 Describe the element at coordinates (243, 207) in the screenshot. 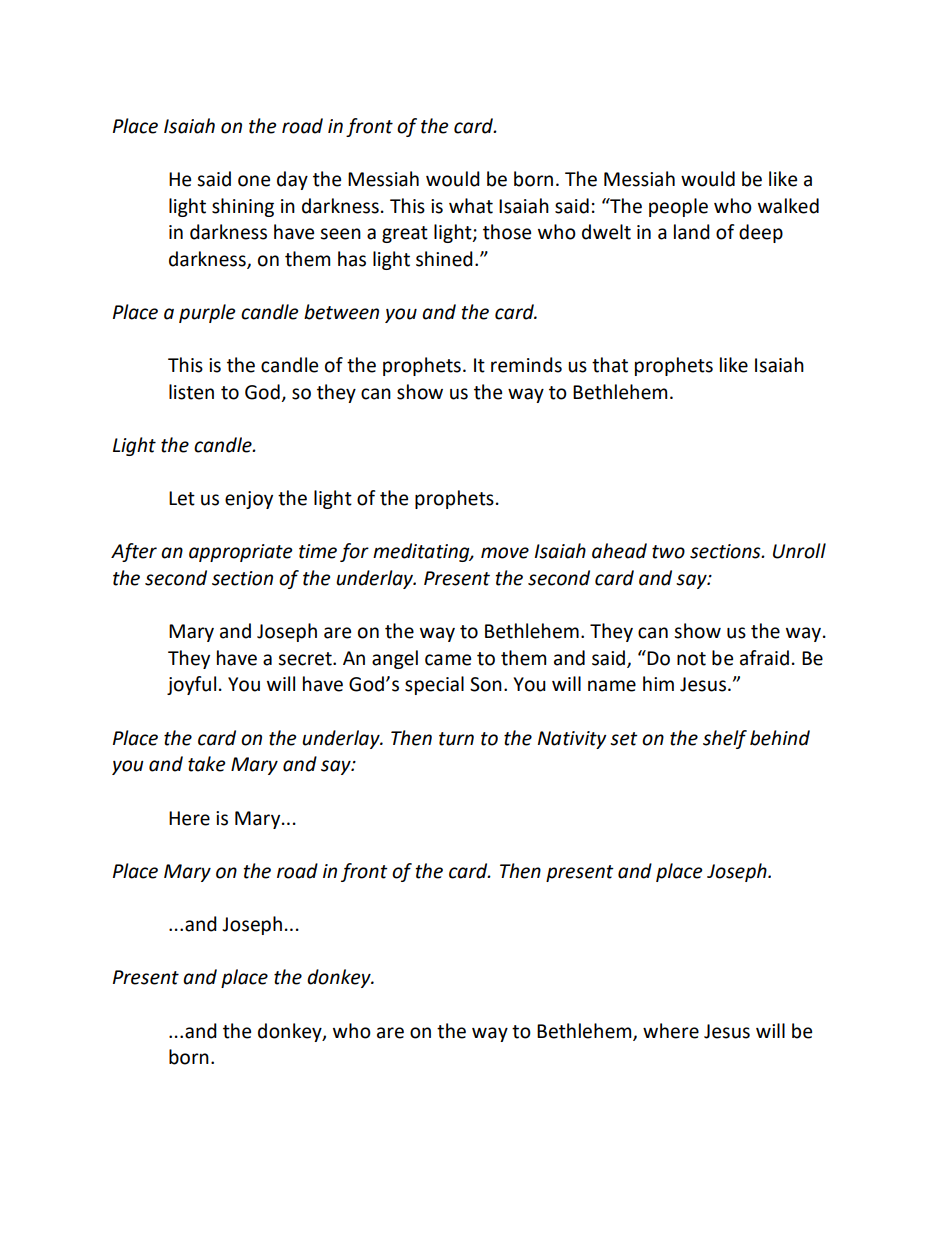

I see `shining` at that location.
